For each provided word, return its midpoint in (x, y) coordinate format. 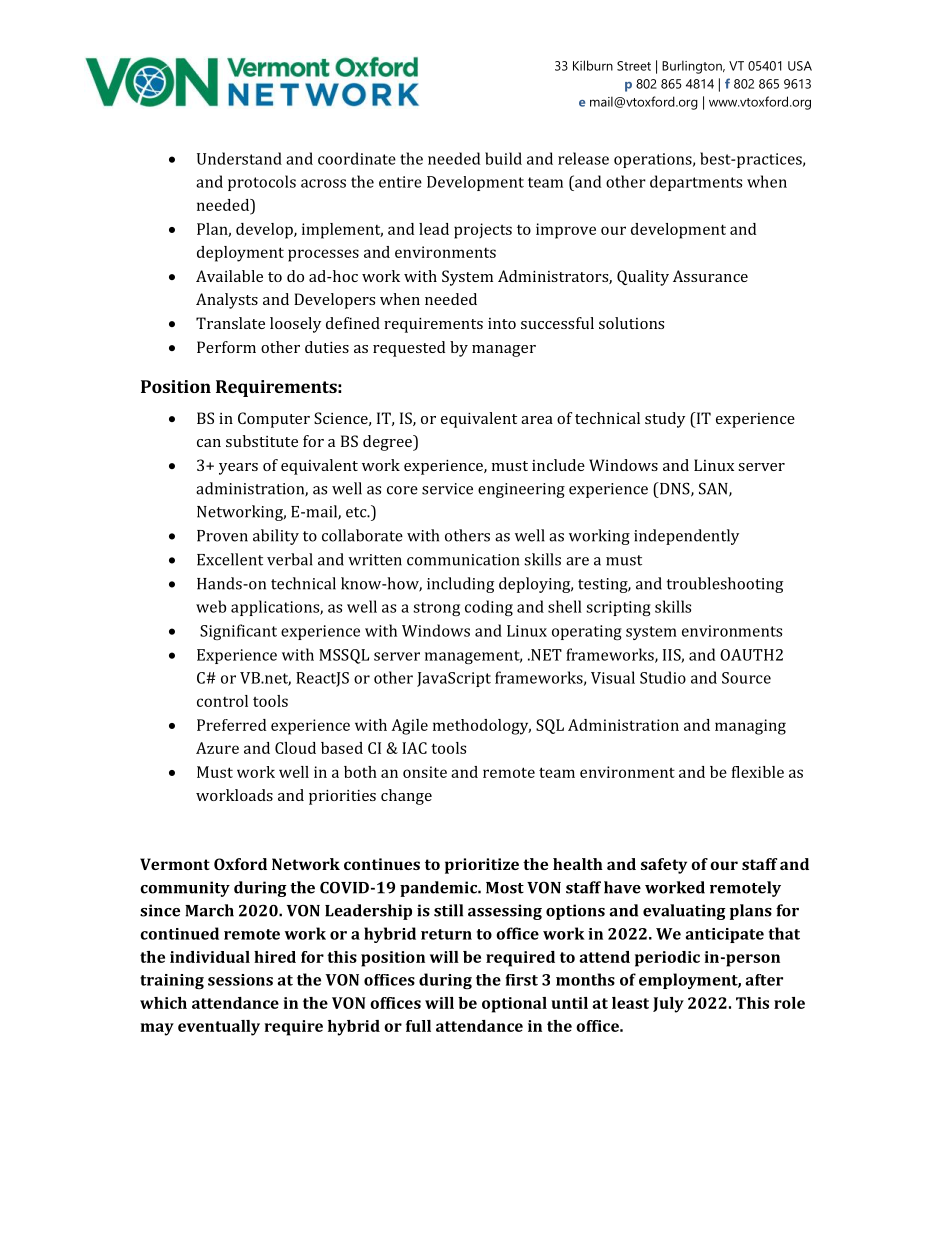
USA (800, 66)
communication (463, 560)
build (503, 158)
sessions (240, 980)
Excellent (230, 559)
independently (686, 537)
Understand (239, 158)
